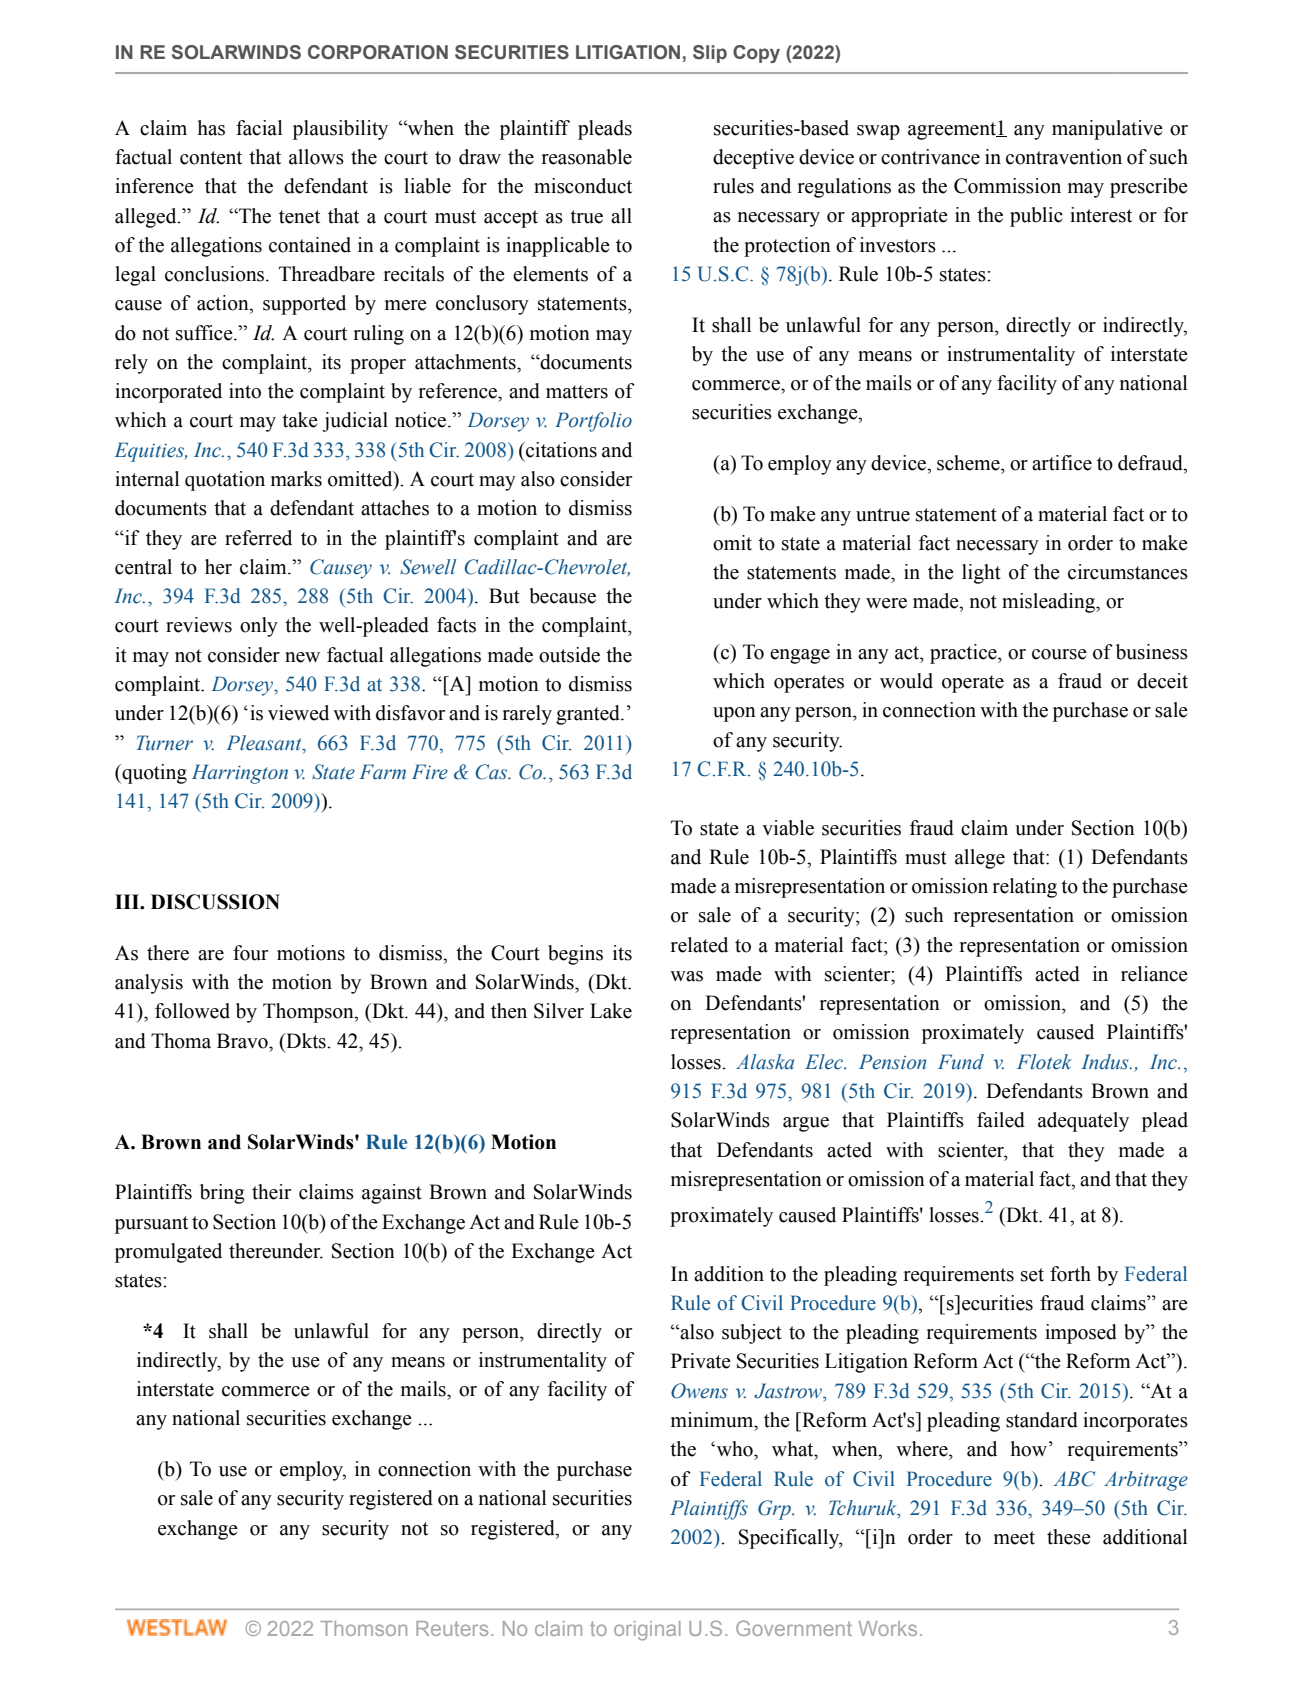 The width and height of the document is (1303, 1686). What do you see at coordinates (647, 1631) in the document?
I see `original` at bounding box center [647, 1631].
